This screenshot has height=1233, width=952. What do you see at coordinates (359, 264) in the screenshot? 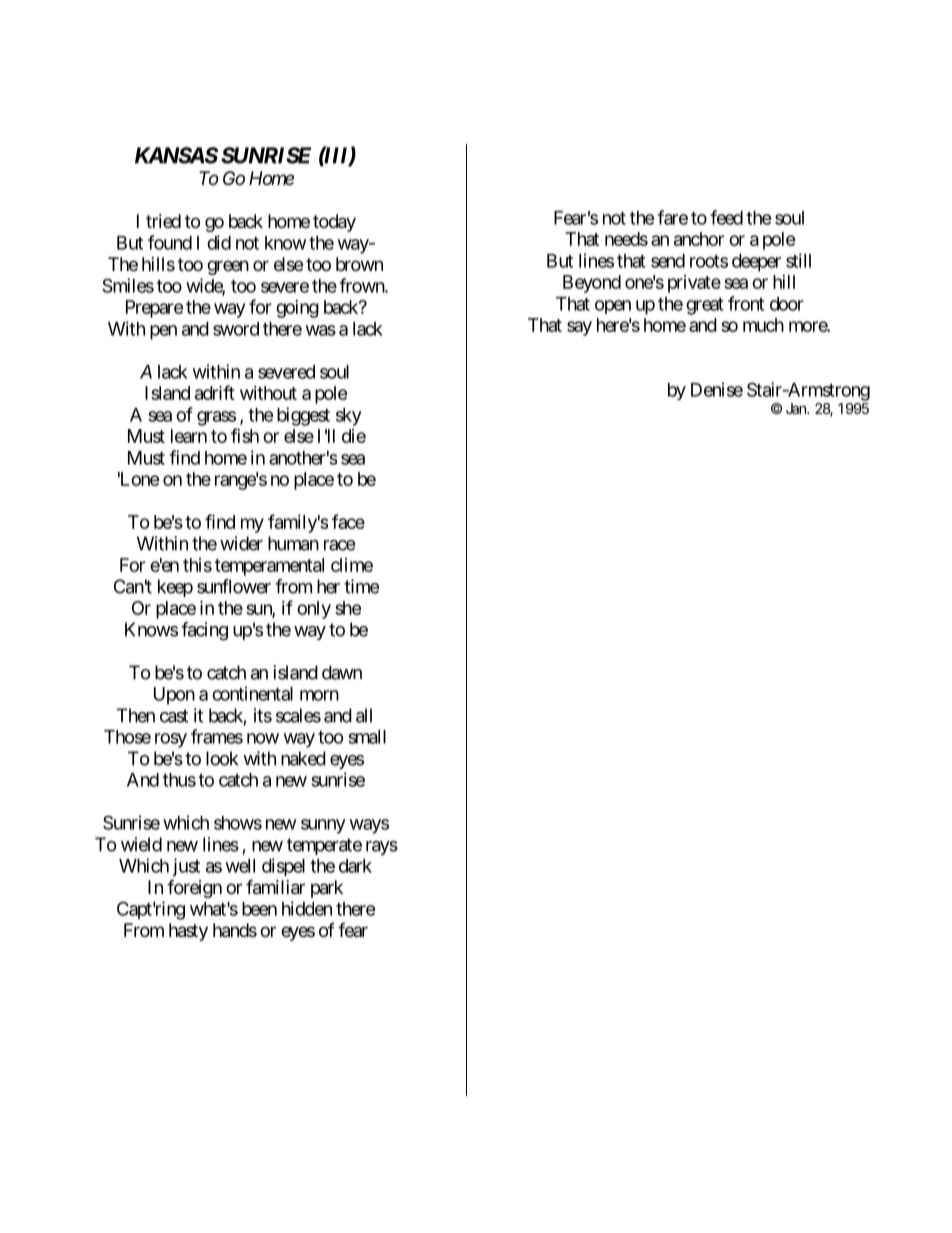
I see `brown` at bounding box center [359, 264].
